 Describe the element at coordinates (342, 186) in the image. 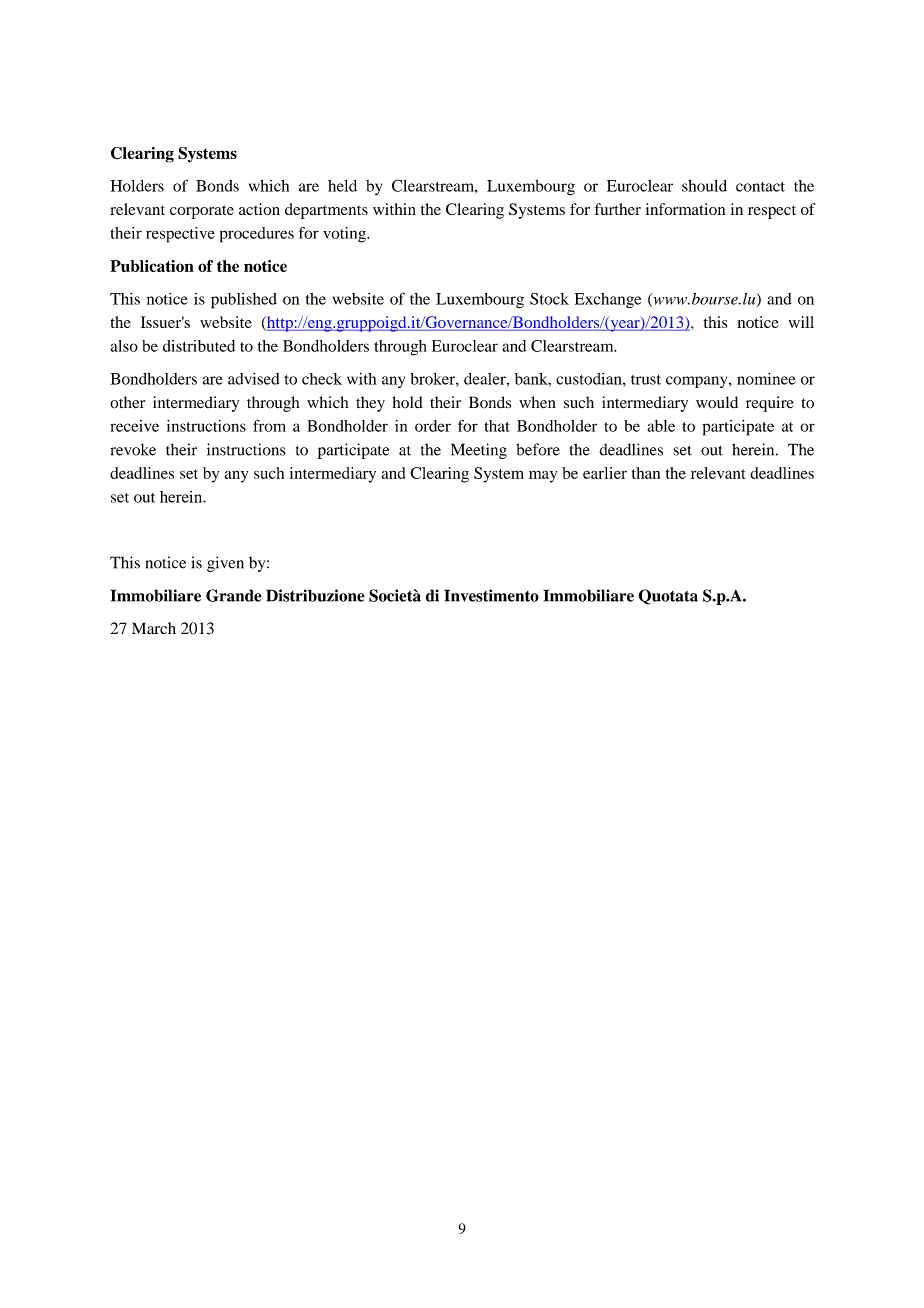

I see `held` at that location.
